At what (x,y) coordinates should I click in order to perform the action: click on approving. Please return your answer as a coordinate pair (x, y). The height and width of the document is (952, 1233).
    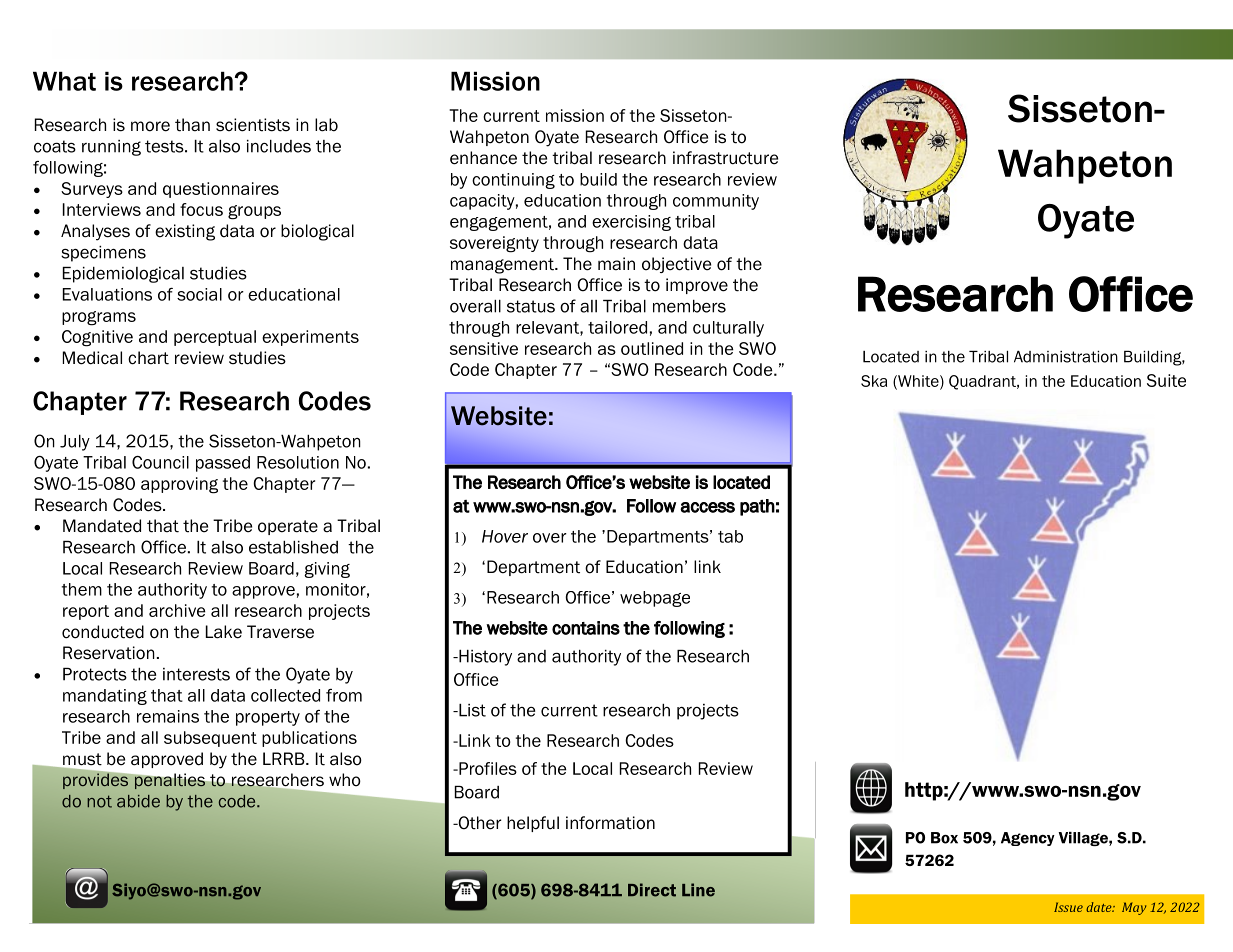
    Looking at the image, I should click on (179, 485).
